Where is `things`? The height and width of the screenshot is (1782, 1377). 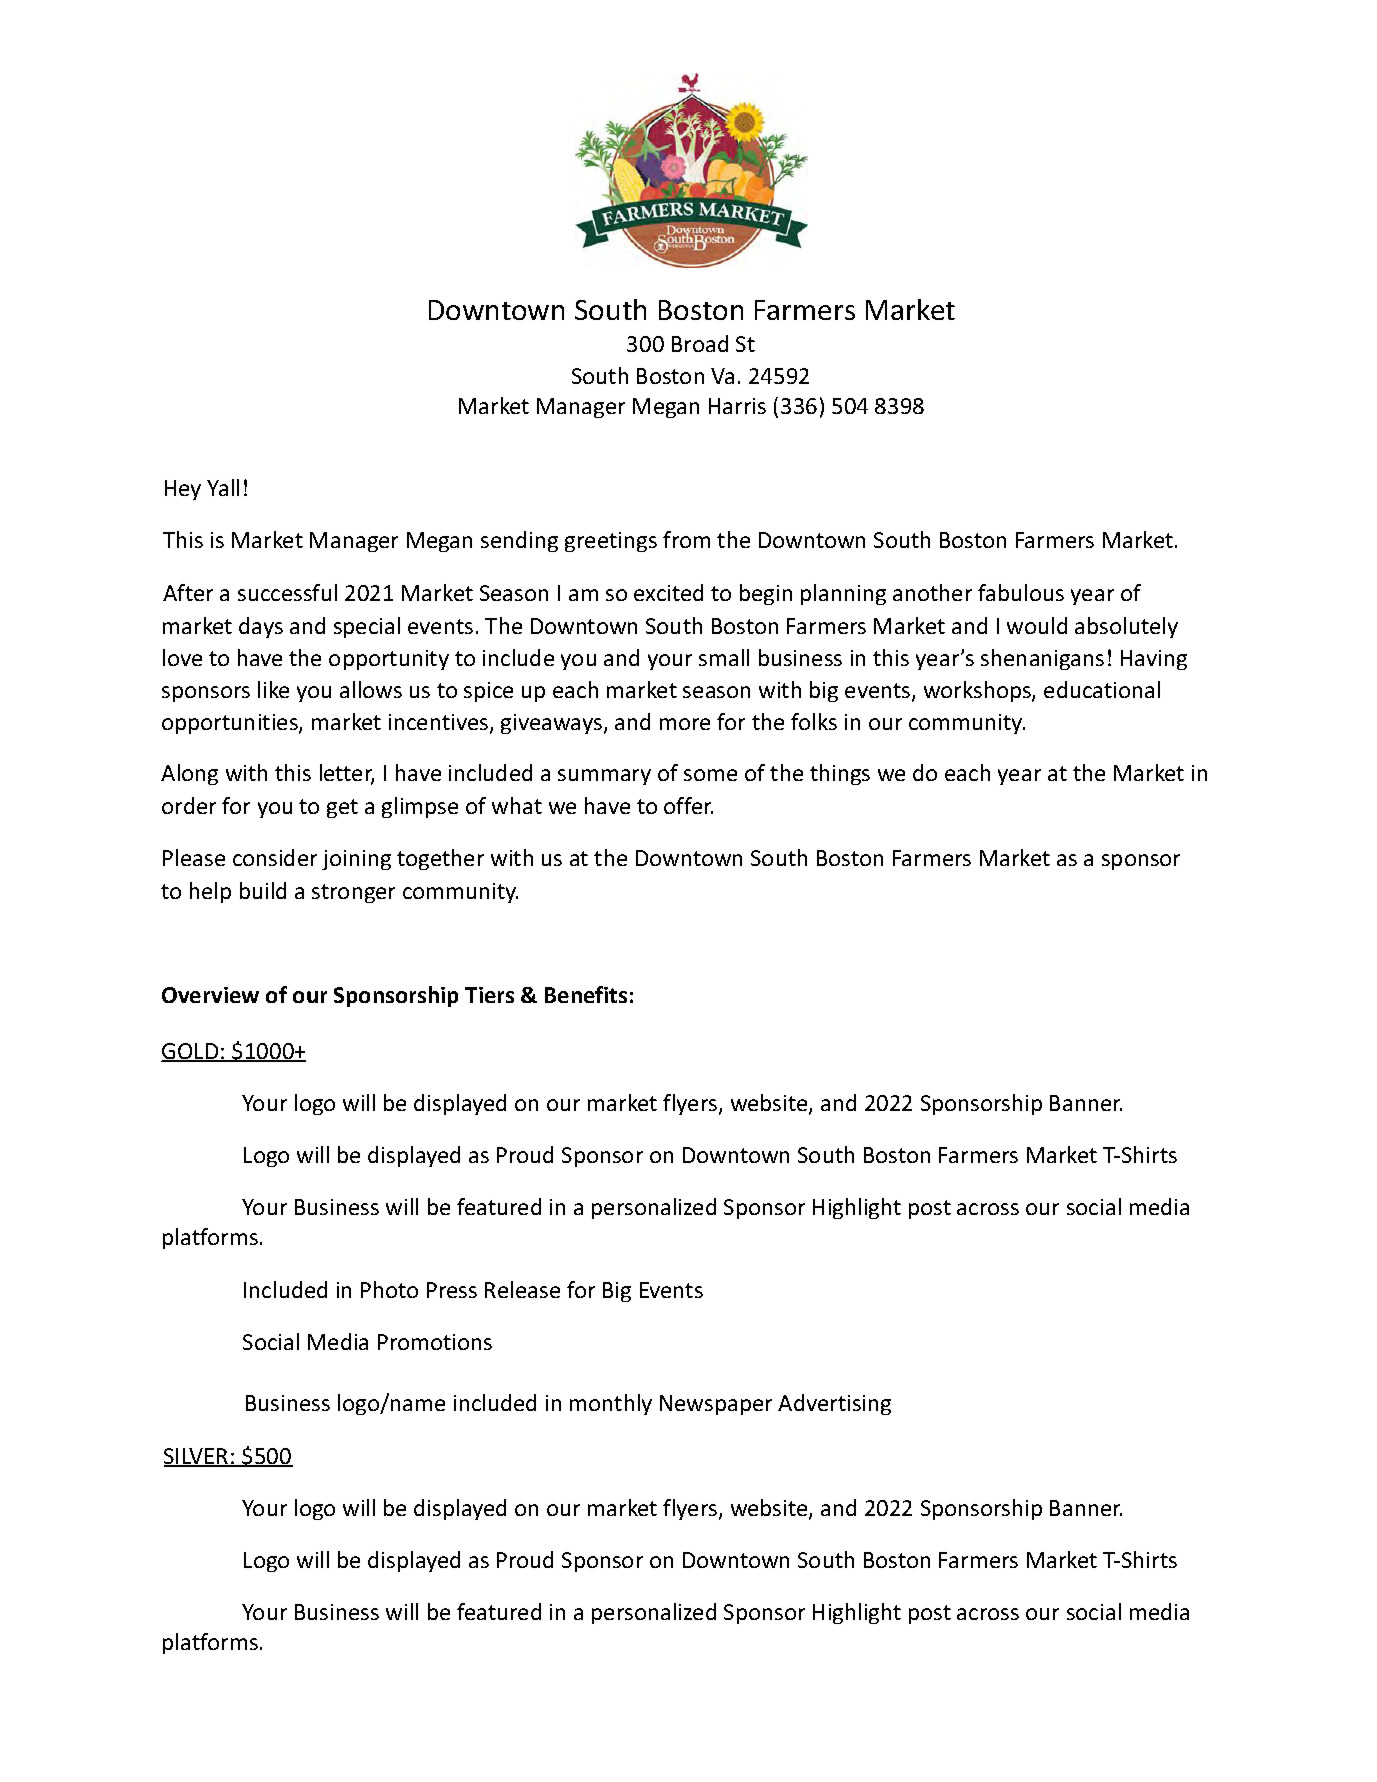 things is located at coordinates (840, 774).
